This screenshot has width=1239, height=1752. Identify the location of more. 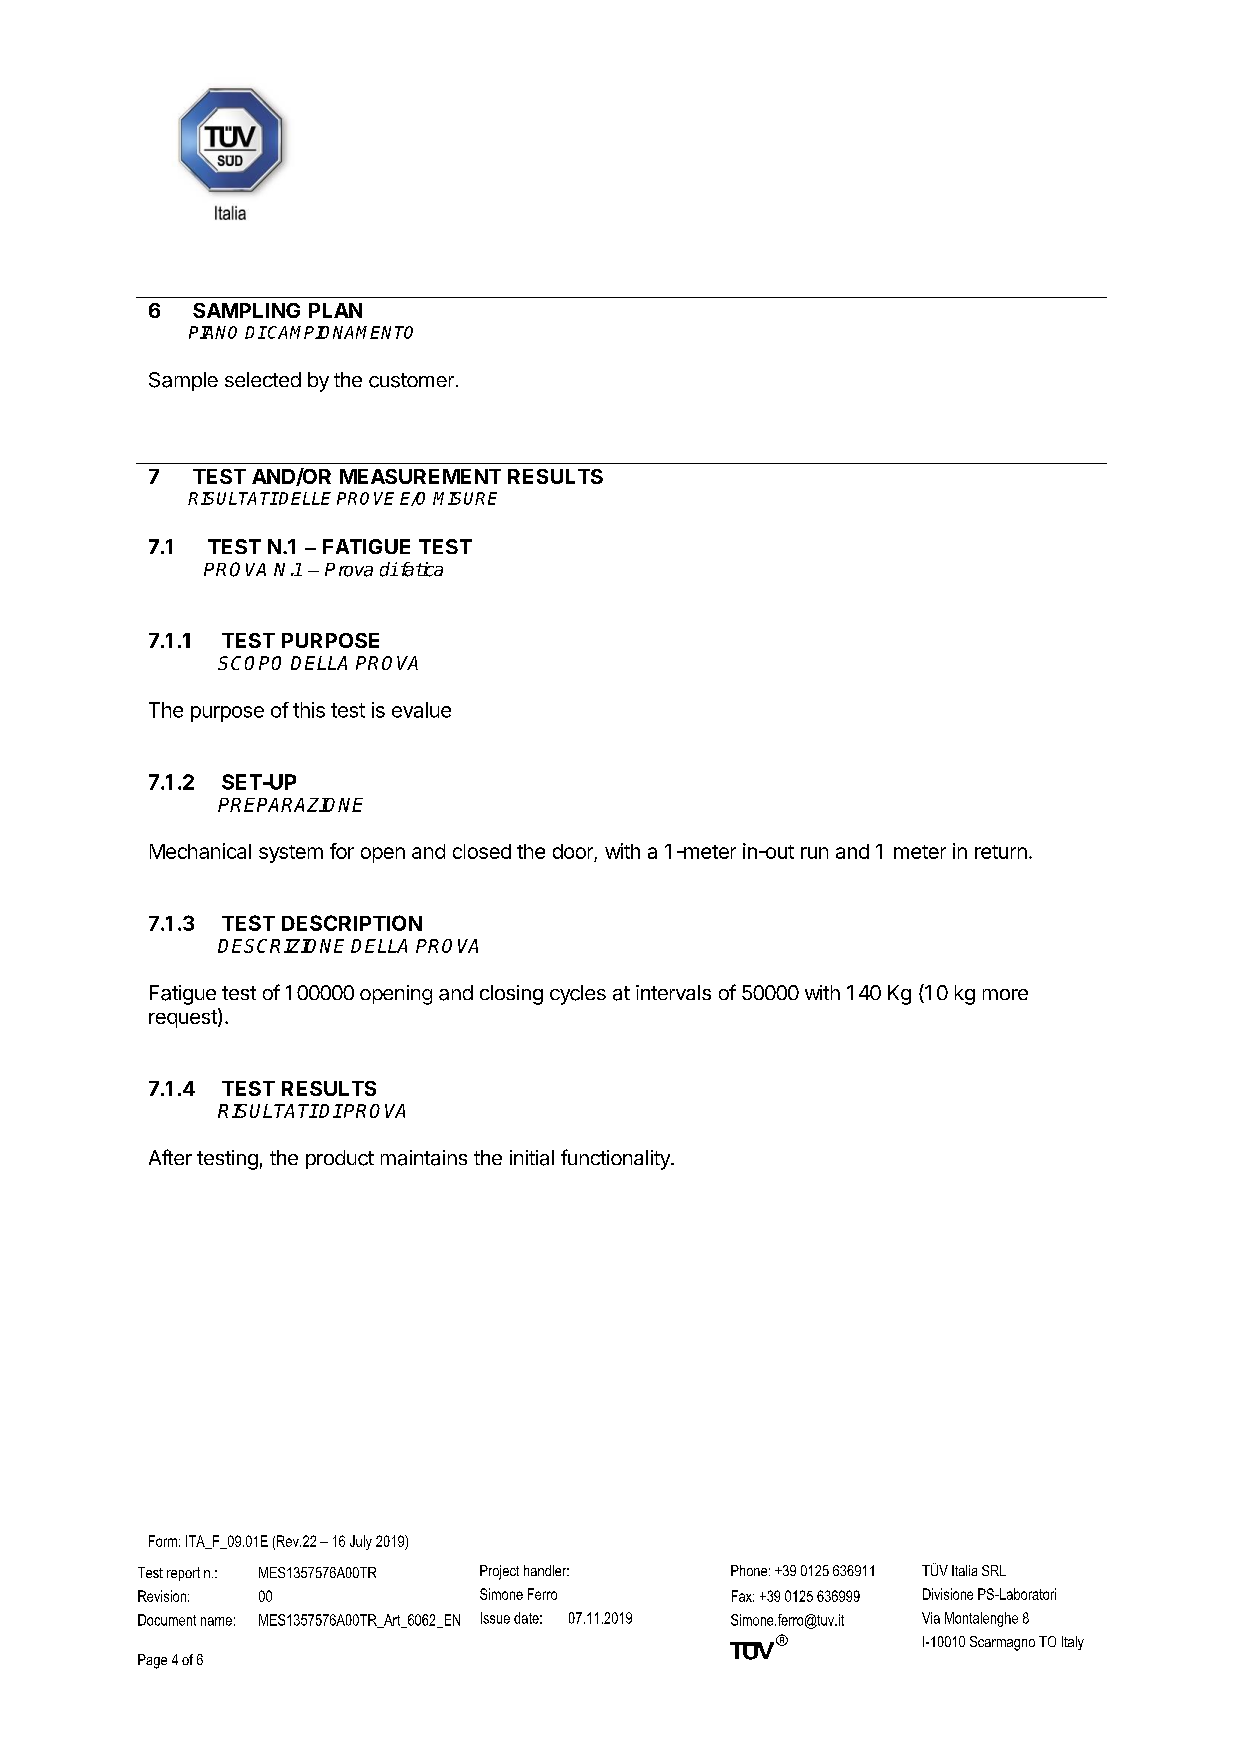
(1005, 994).
